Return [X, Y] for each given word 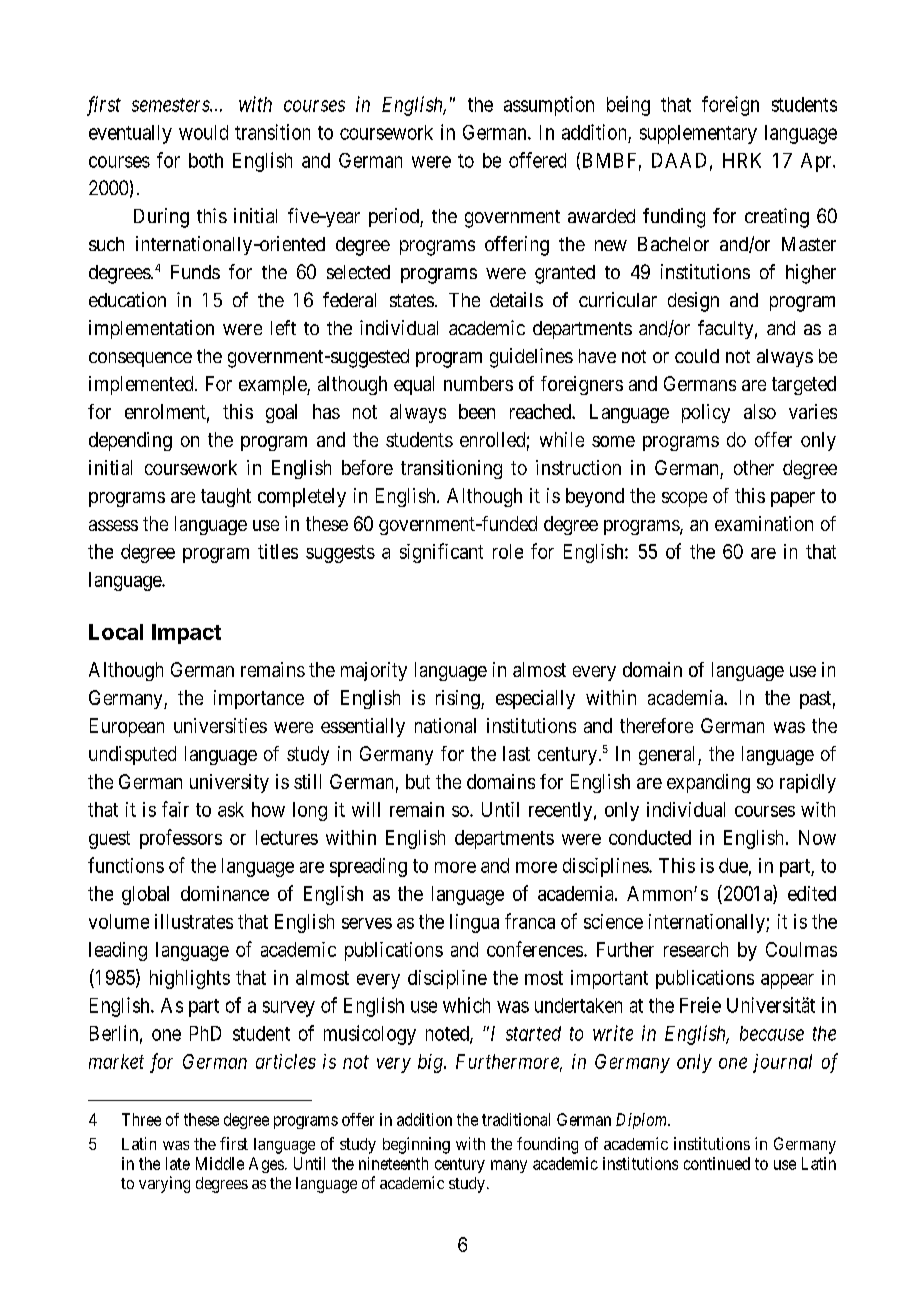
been [477, 411]
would [203, 132]
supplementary [698, 134]
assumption [549, 106]
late [178, 1163]
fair [175, 809]
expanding [708, 783]
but [418, 781]
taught [226, 497]
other [754, 467]
